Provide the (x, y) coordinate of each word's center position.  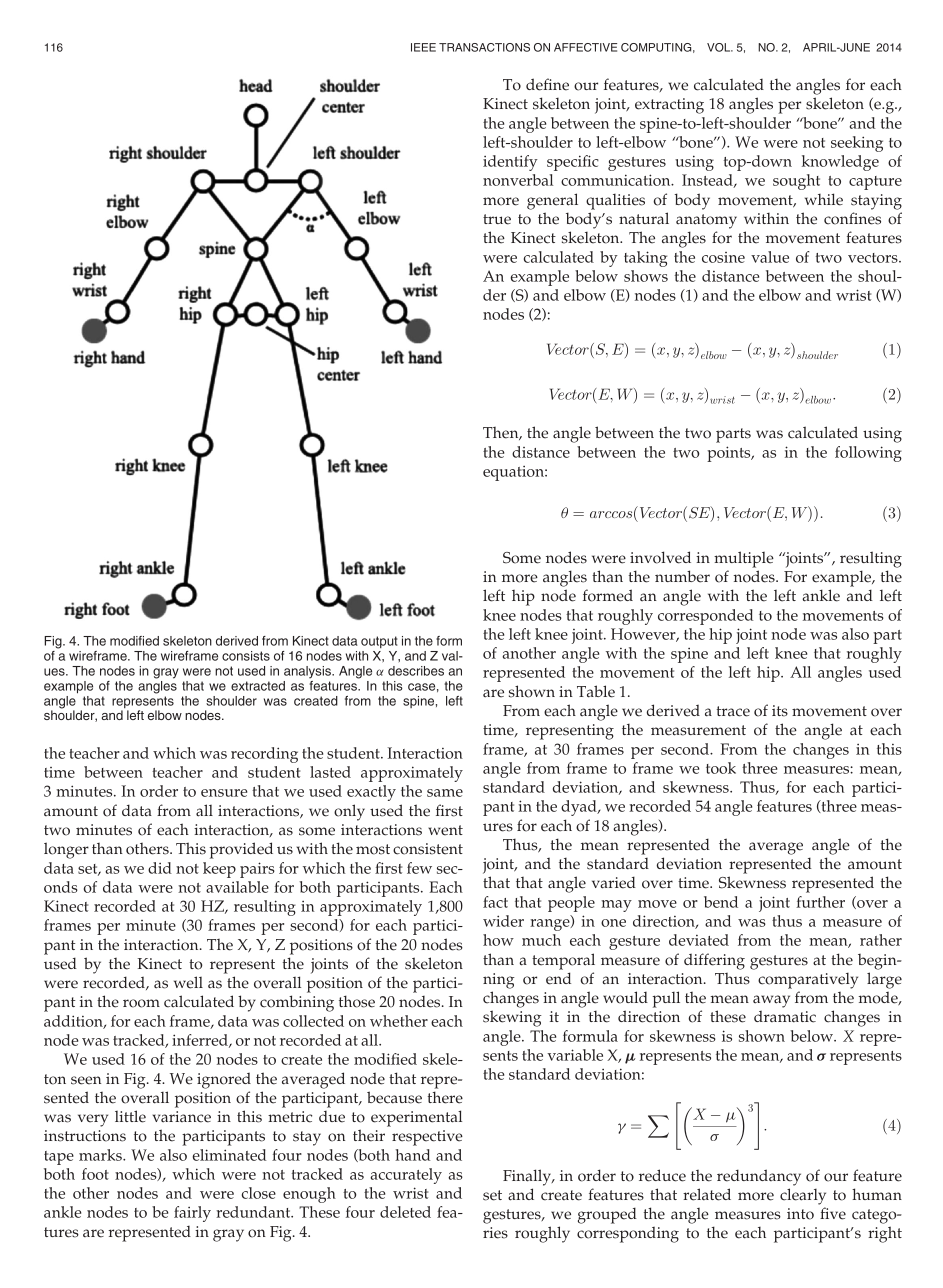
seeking (857, 144)
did (160, 868)
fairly (192, 1214)
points (730, 454)
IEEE (423, 47)
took (721, 768)
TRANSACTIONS (484, 47)
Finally (528, 1177)
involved (660, 557)
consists (246, 656)
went (445, 830)
